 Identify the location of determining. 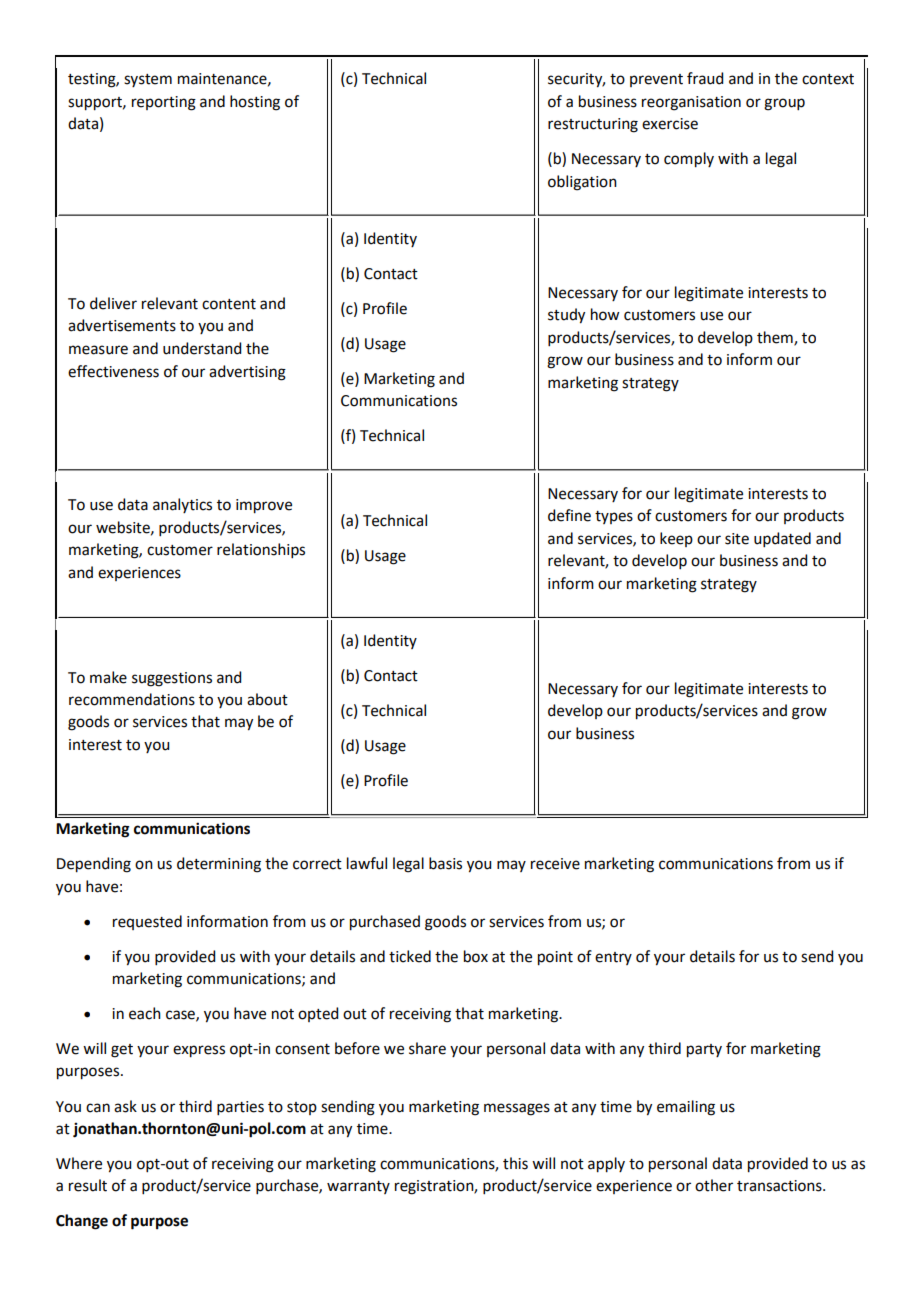
(219, 865).
